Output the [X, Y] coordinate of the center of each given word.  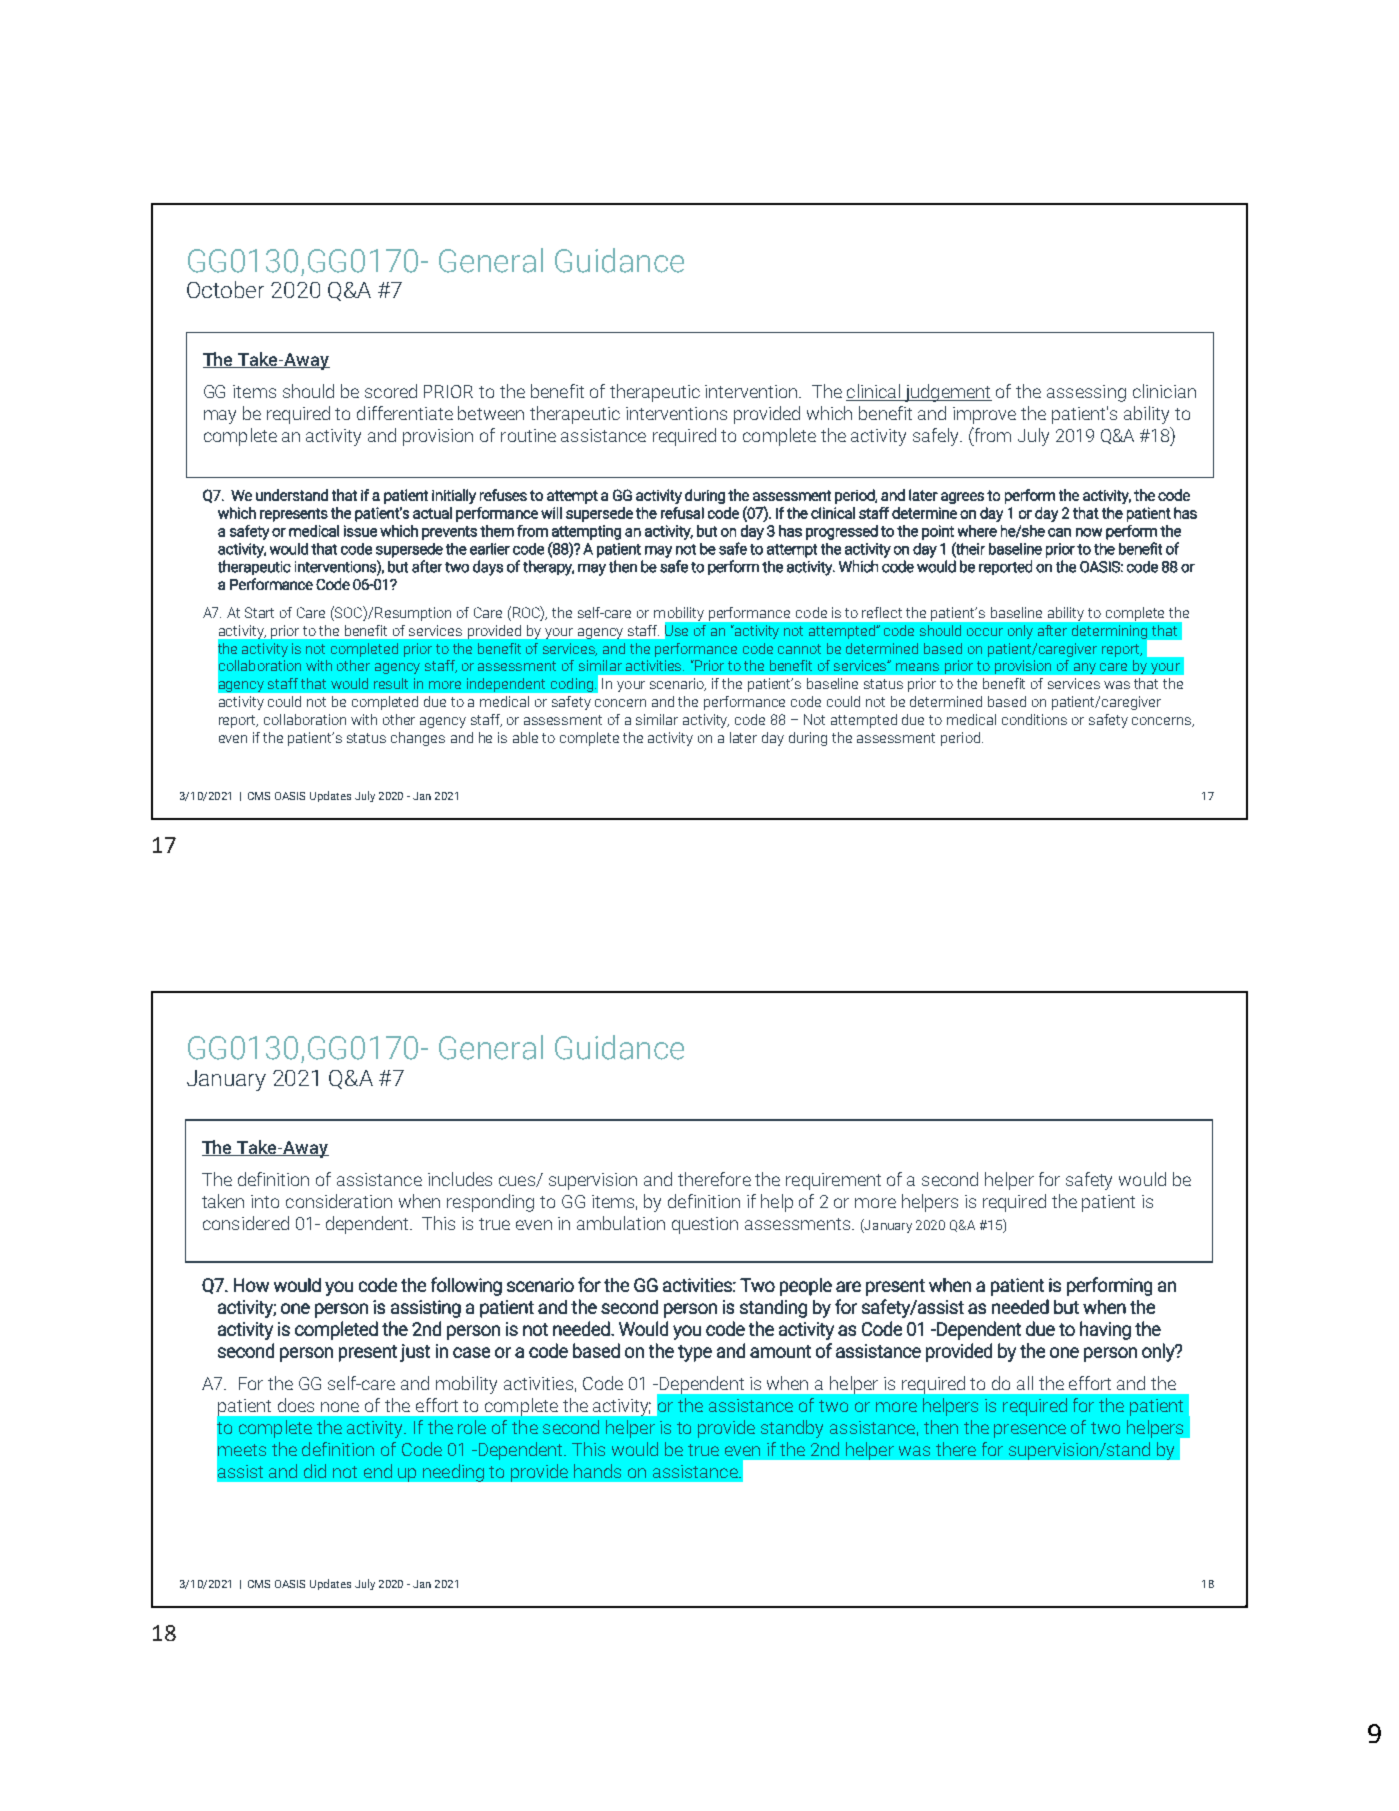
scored [391, 391]
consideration [339, 1201]
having [1105, 1330]
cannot [799, 649]
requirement [833, 1181]
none [340, 1407]
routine [528, 435]
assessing [1086, 393]
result [391, 683]
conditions [1034, 719]
